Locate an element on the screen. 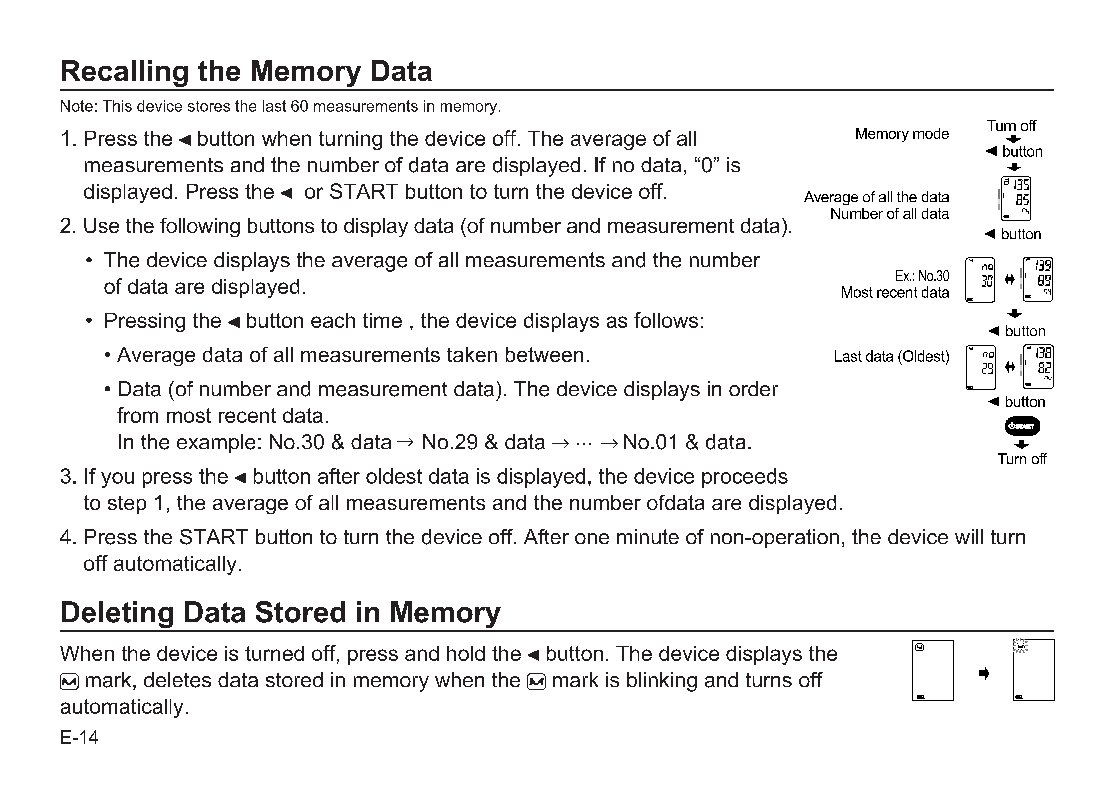 This screenshot has width=1114, height=790. each is located at coordinates (333, 320).
